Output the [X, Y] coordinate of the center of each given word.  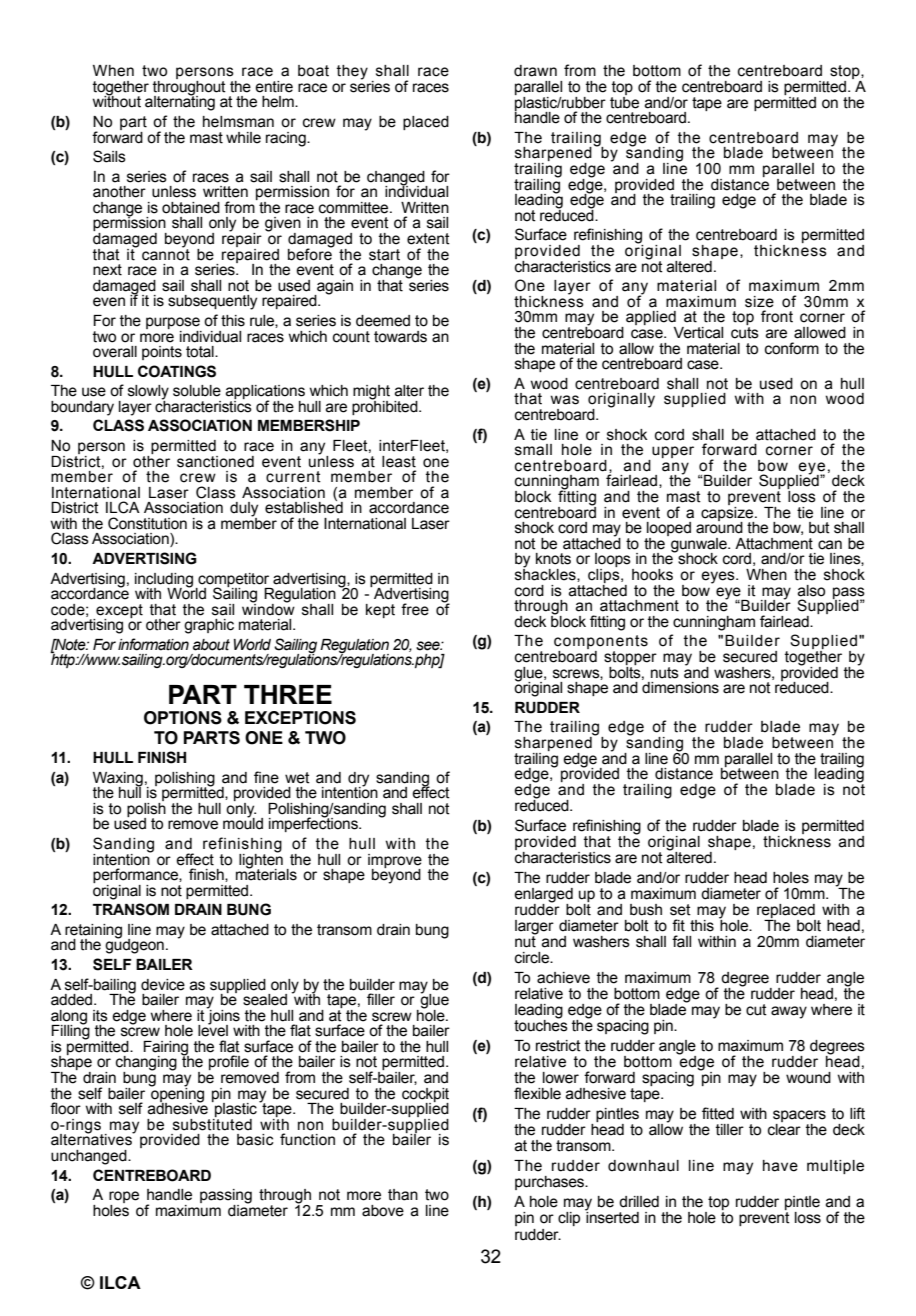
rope [124, 1198]
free [415, 609]
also [811, 591]
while [243, 138]
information [153, 644]
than [403, 1195]
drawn [535, 71]
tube [624, 101]
